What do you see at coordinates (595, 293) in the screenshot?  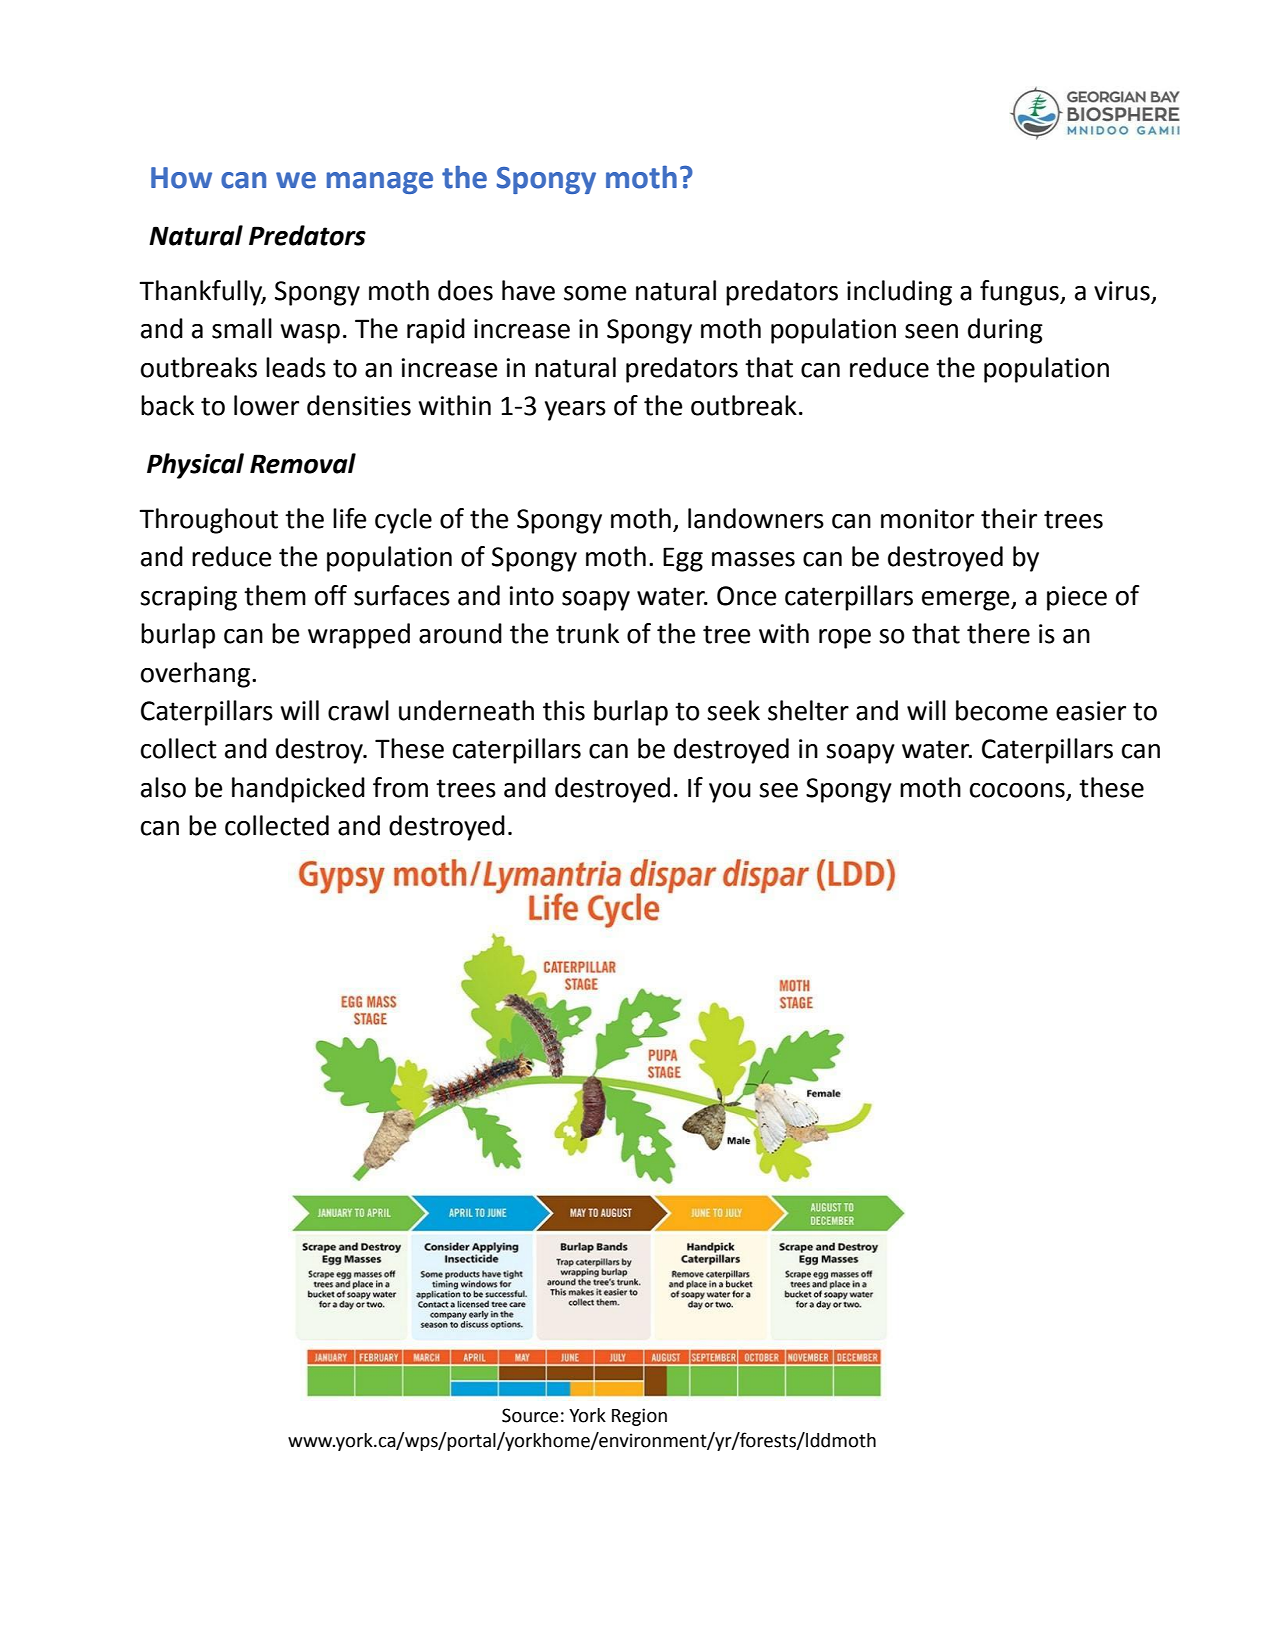 I see `some` at bounding box center [595, 293].
